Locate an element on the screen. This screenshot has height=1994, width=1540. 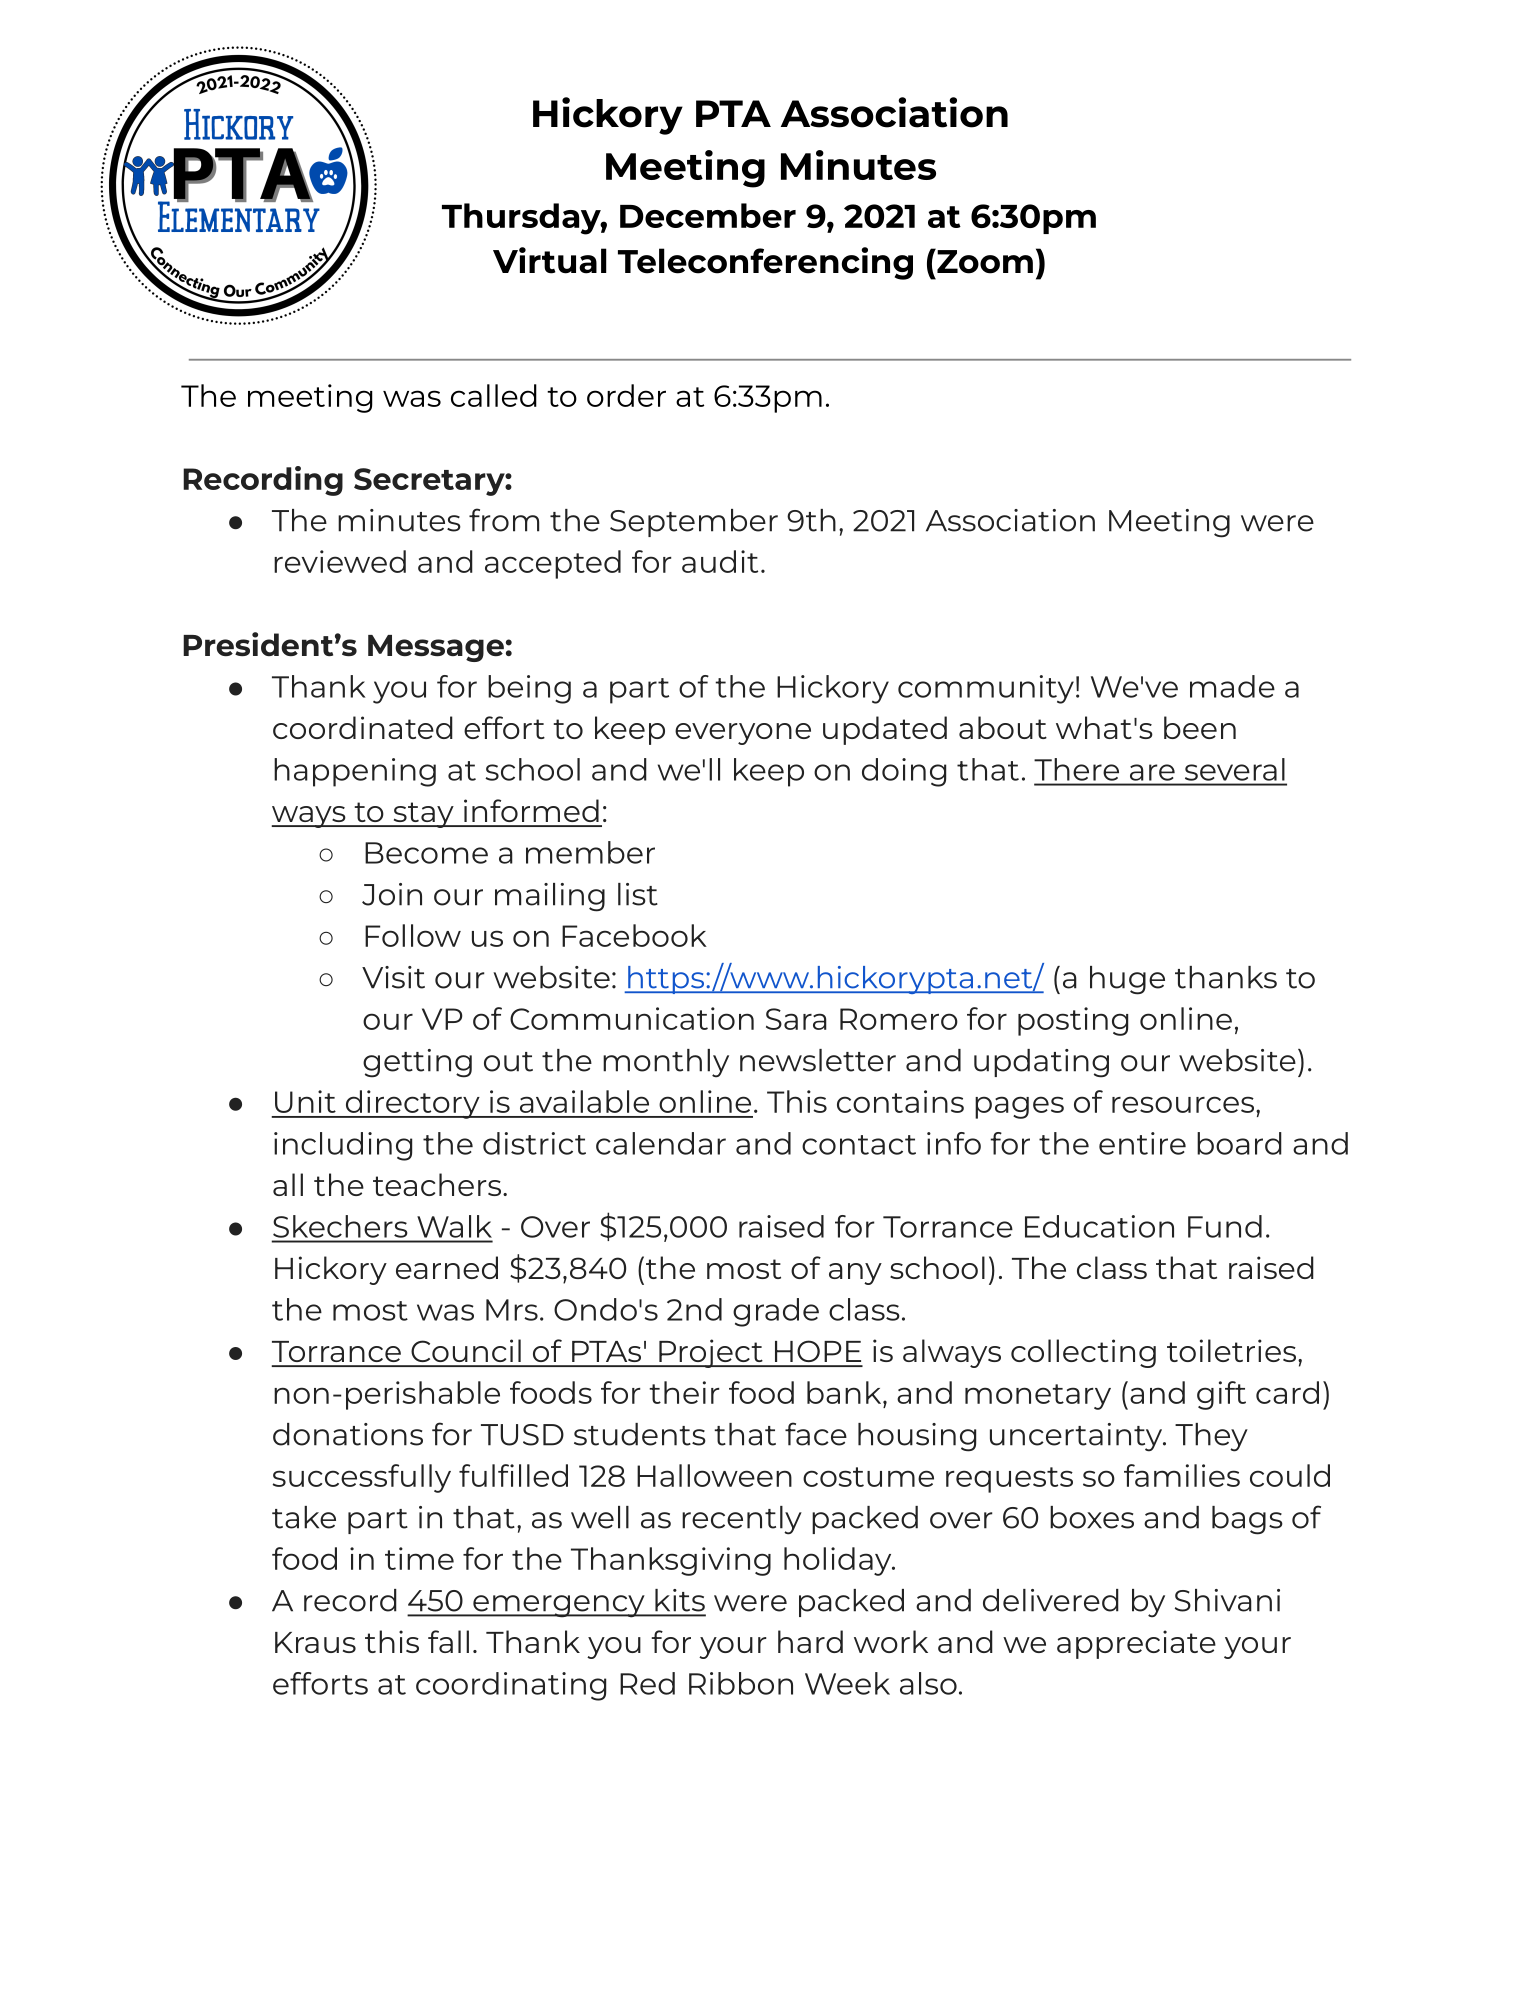
fall is located at coordinates (448, 1641).
